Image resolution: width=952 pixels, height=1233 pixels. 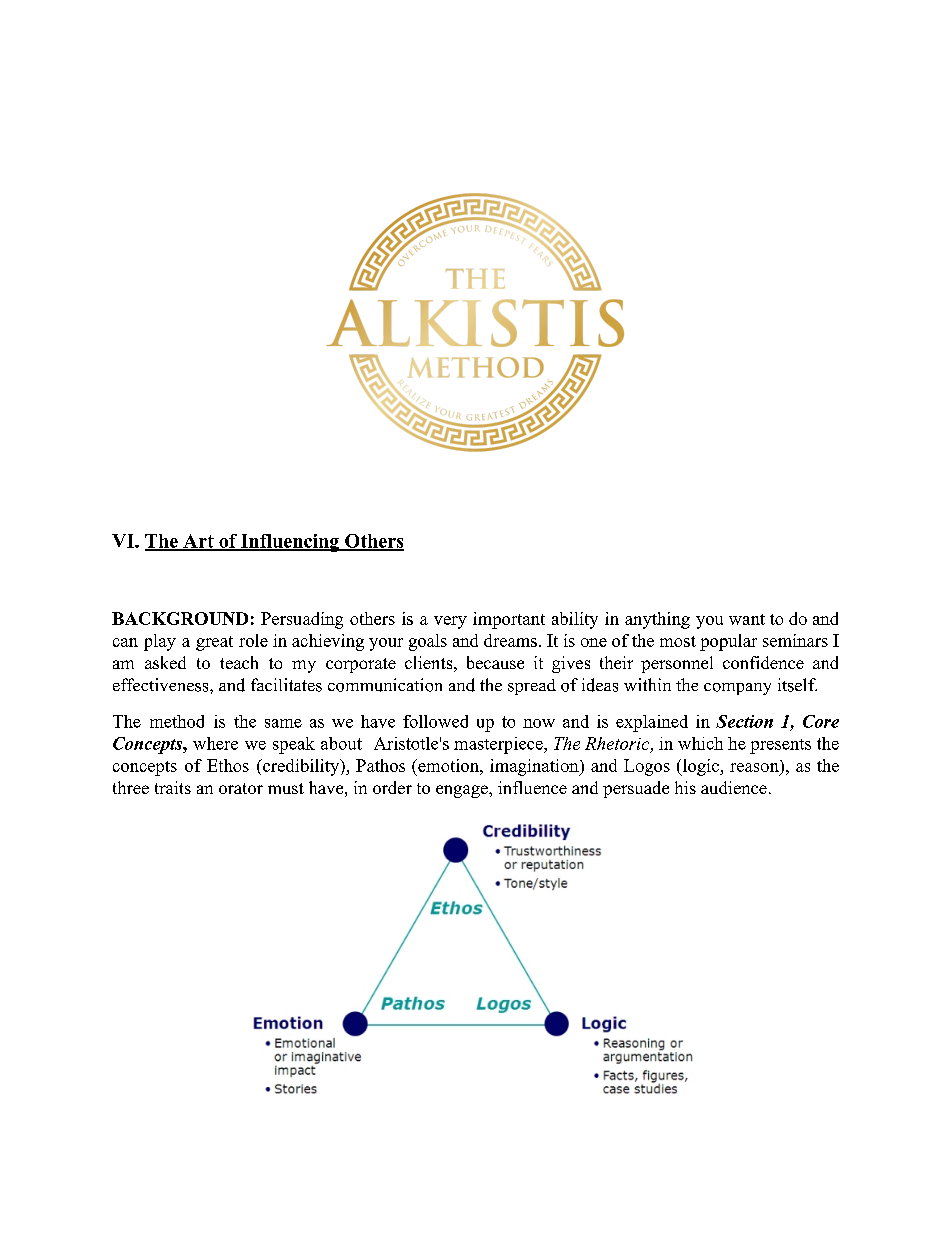 What do you see at coordinates (290, 543) in the document?
I see `Influencing` at bounding box center [290, 543].
